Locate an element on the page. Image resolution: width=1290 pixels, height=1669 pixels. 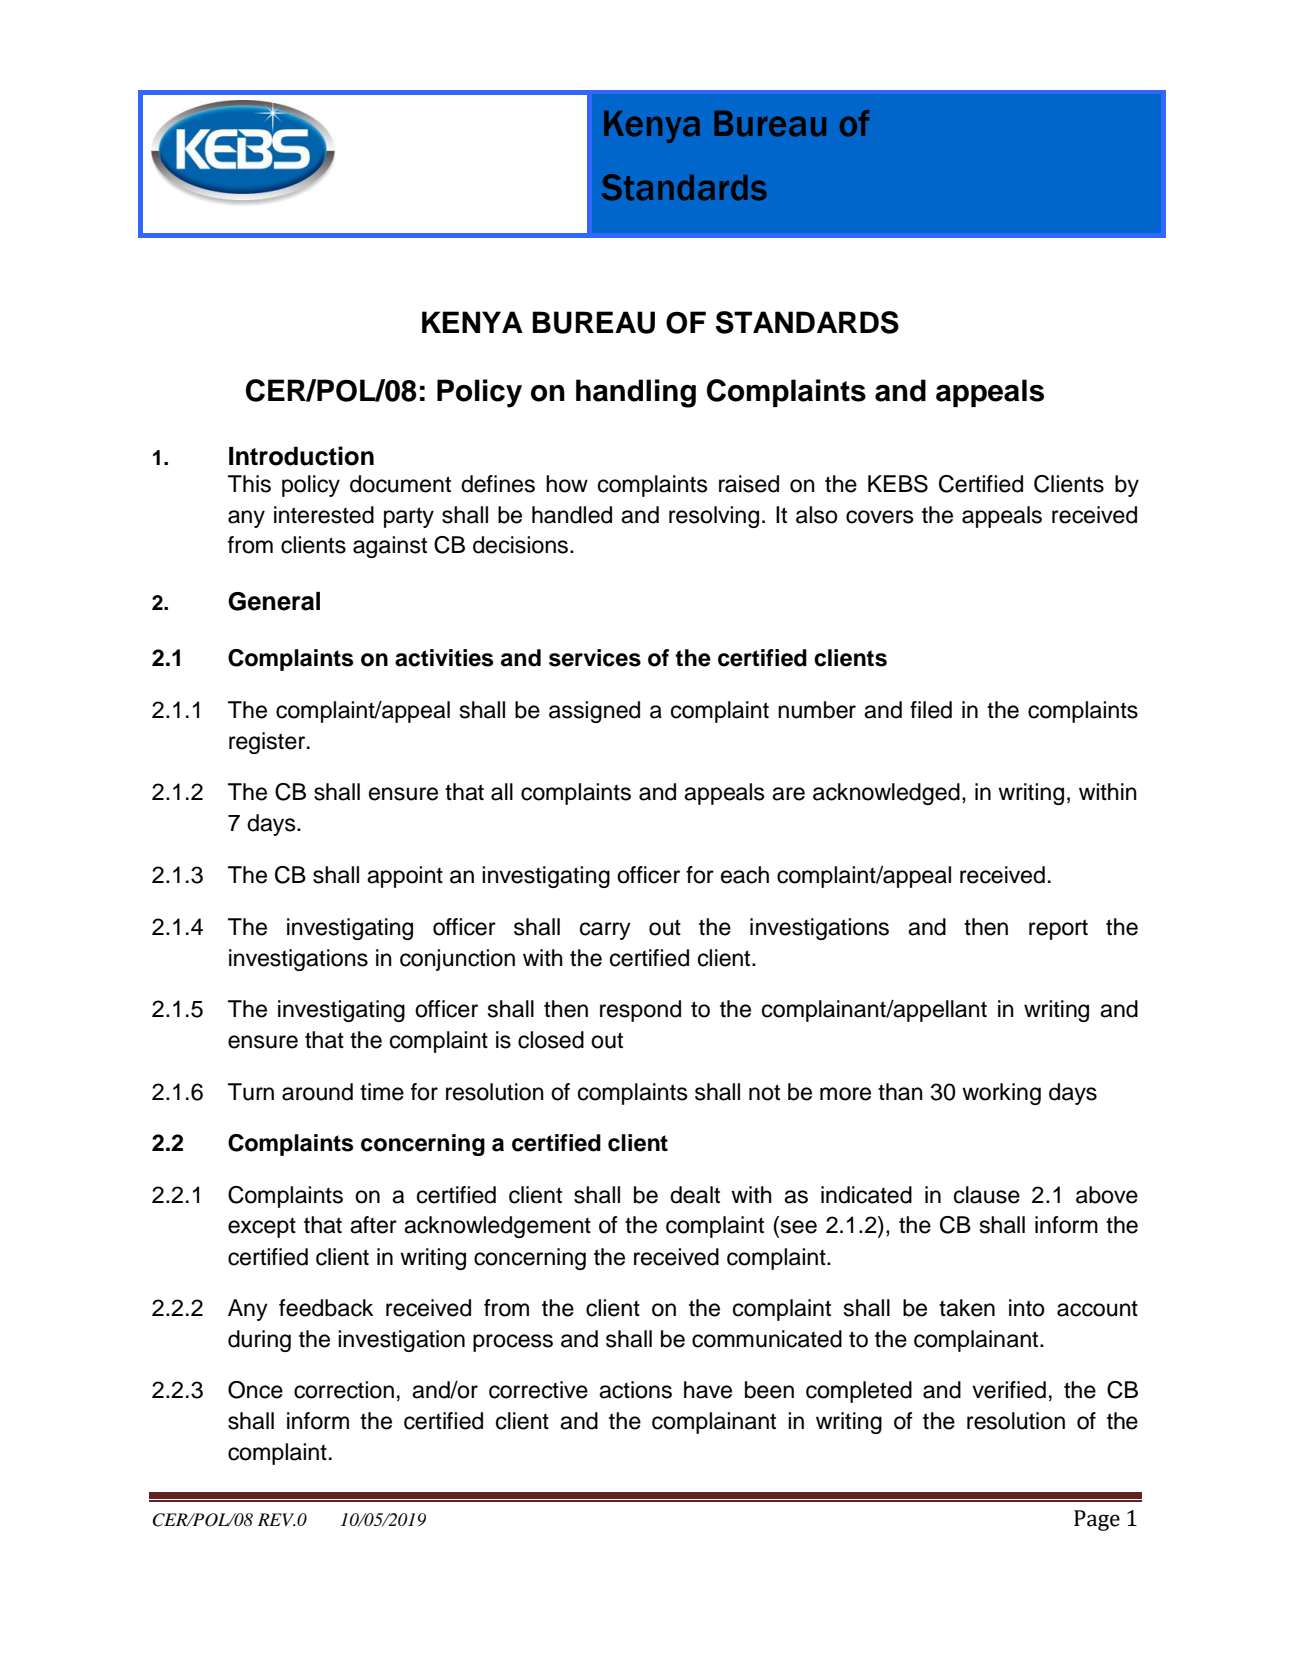
activities is located at coordinates (444, 658).
